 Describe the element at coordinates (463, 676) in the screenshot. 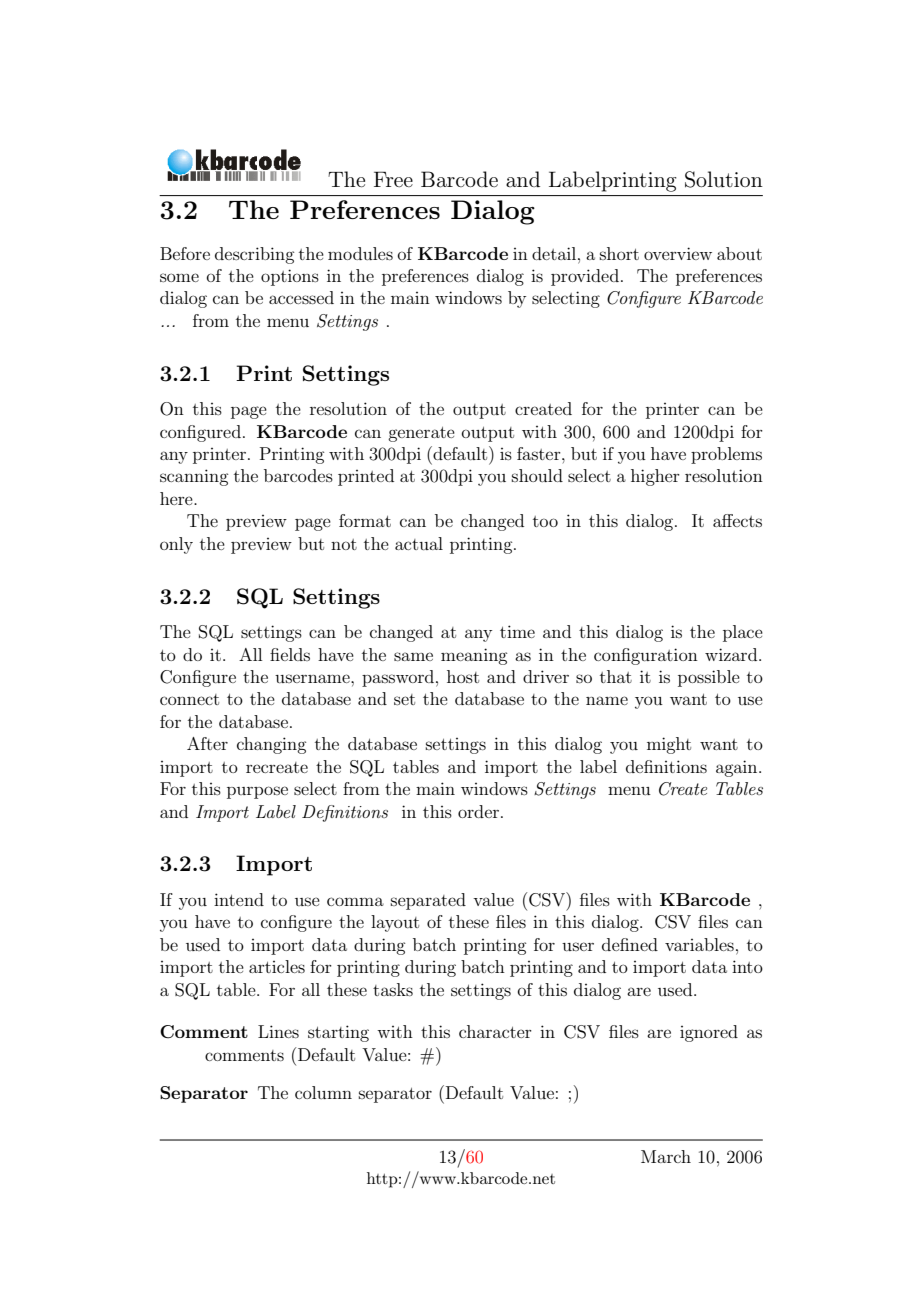

I see `host` at that location.
